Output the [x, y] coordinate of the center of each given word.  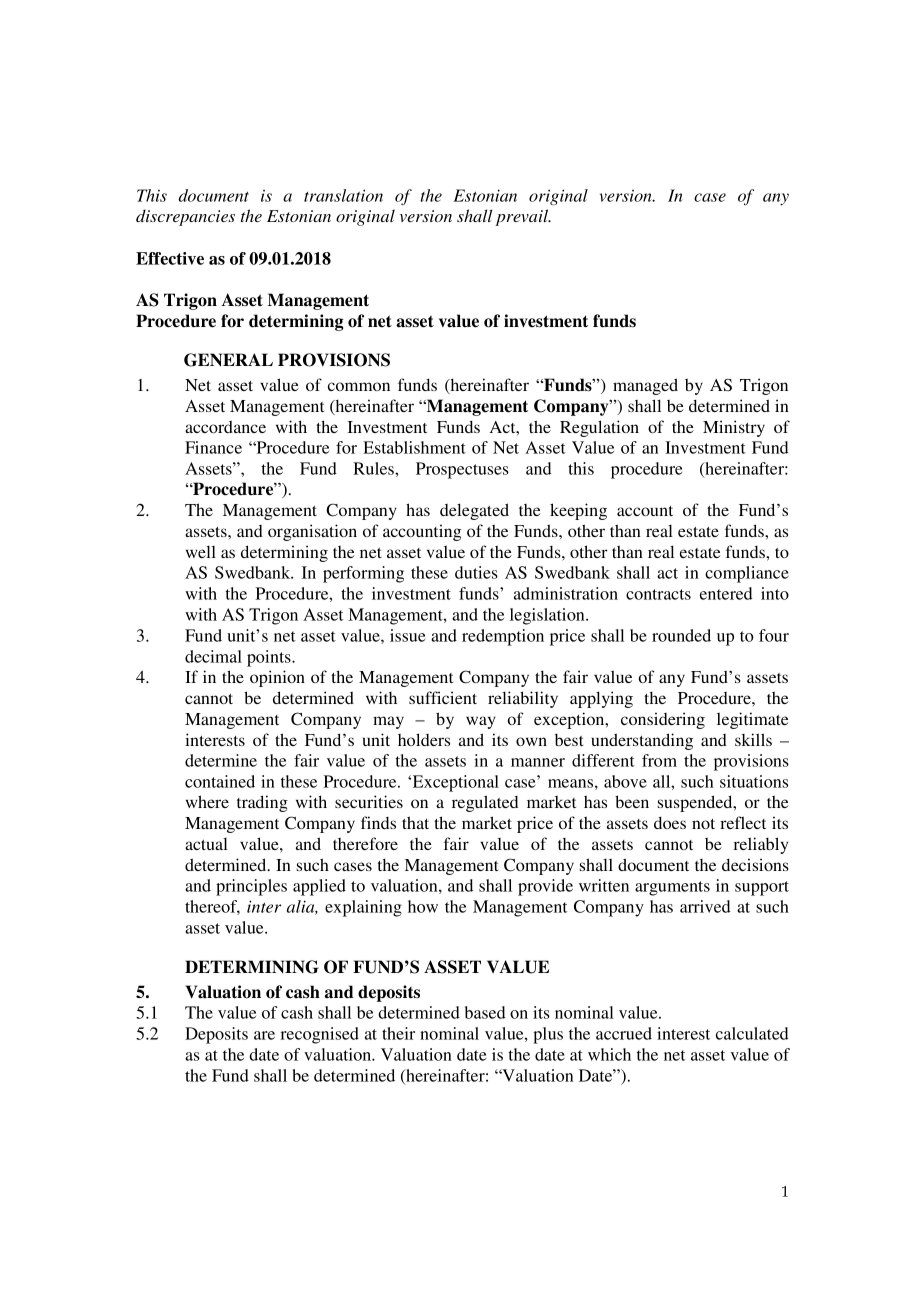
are [264, 1035]
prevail [523, 217]
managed [645, 386]
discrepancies [185, 217]
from [659, 760]
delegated [474, 511]
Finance [213, 447]
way [481, 722]
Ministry [734, 428]
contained [220, 781]
